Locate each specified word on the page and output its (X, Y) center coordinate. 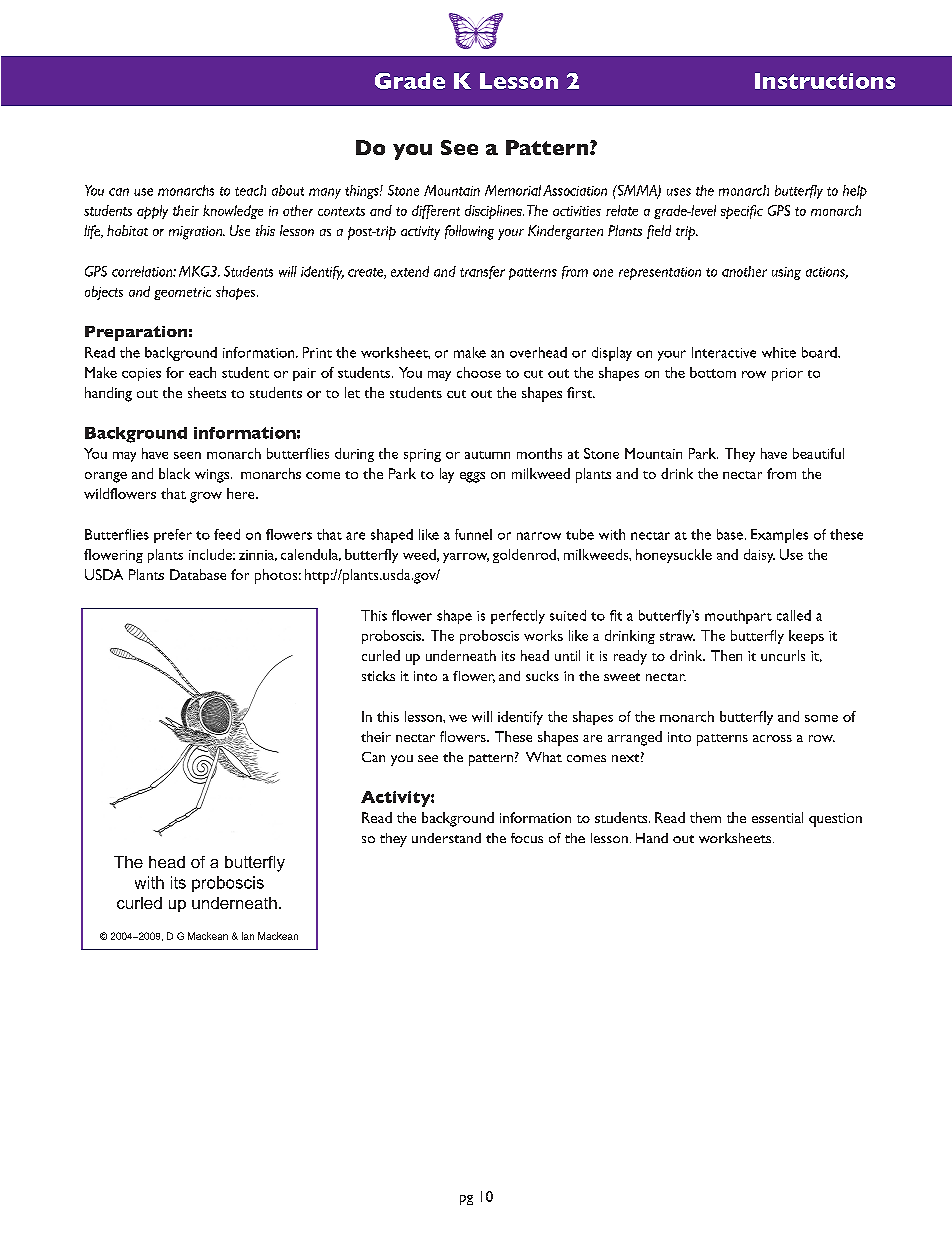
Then (726, 655)
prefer (173, 536)
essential (777, 817)
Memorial (513, 190)
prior (787, 374)
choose (479, 372)
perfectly (518, 617)
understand (446, 838)
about (288, 190)
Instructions (825, 81)
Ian (248, 936)
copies (141, 374)
